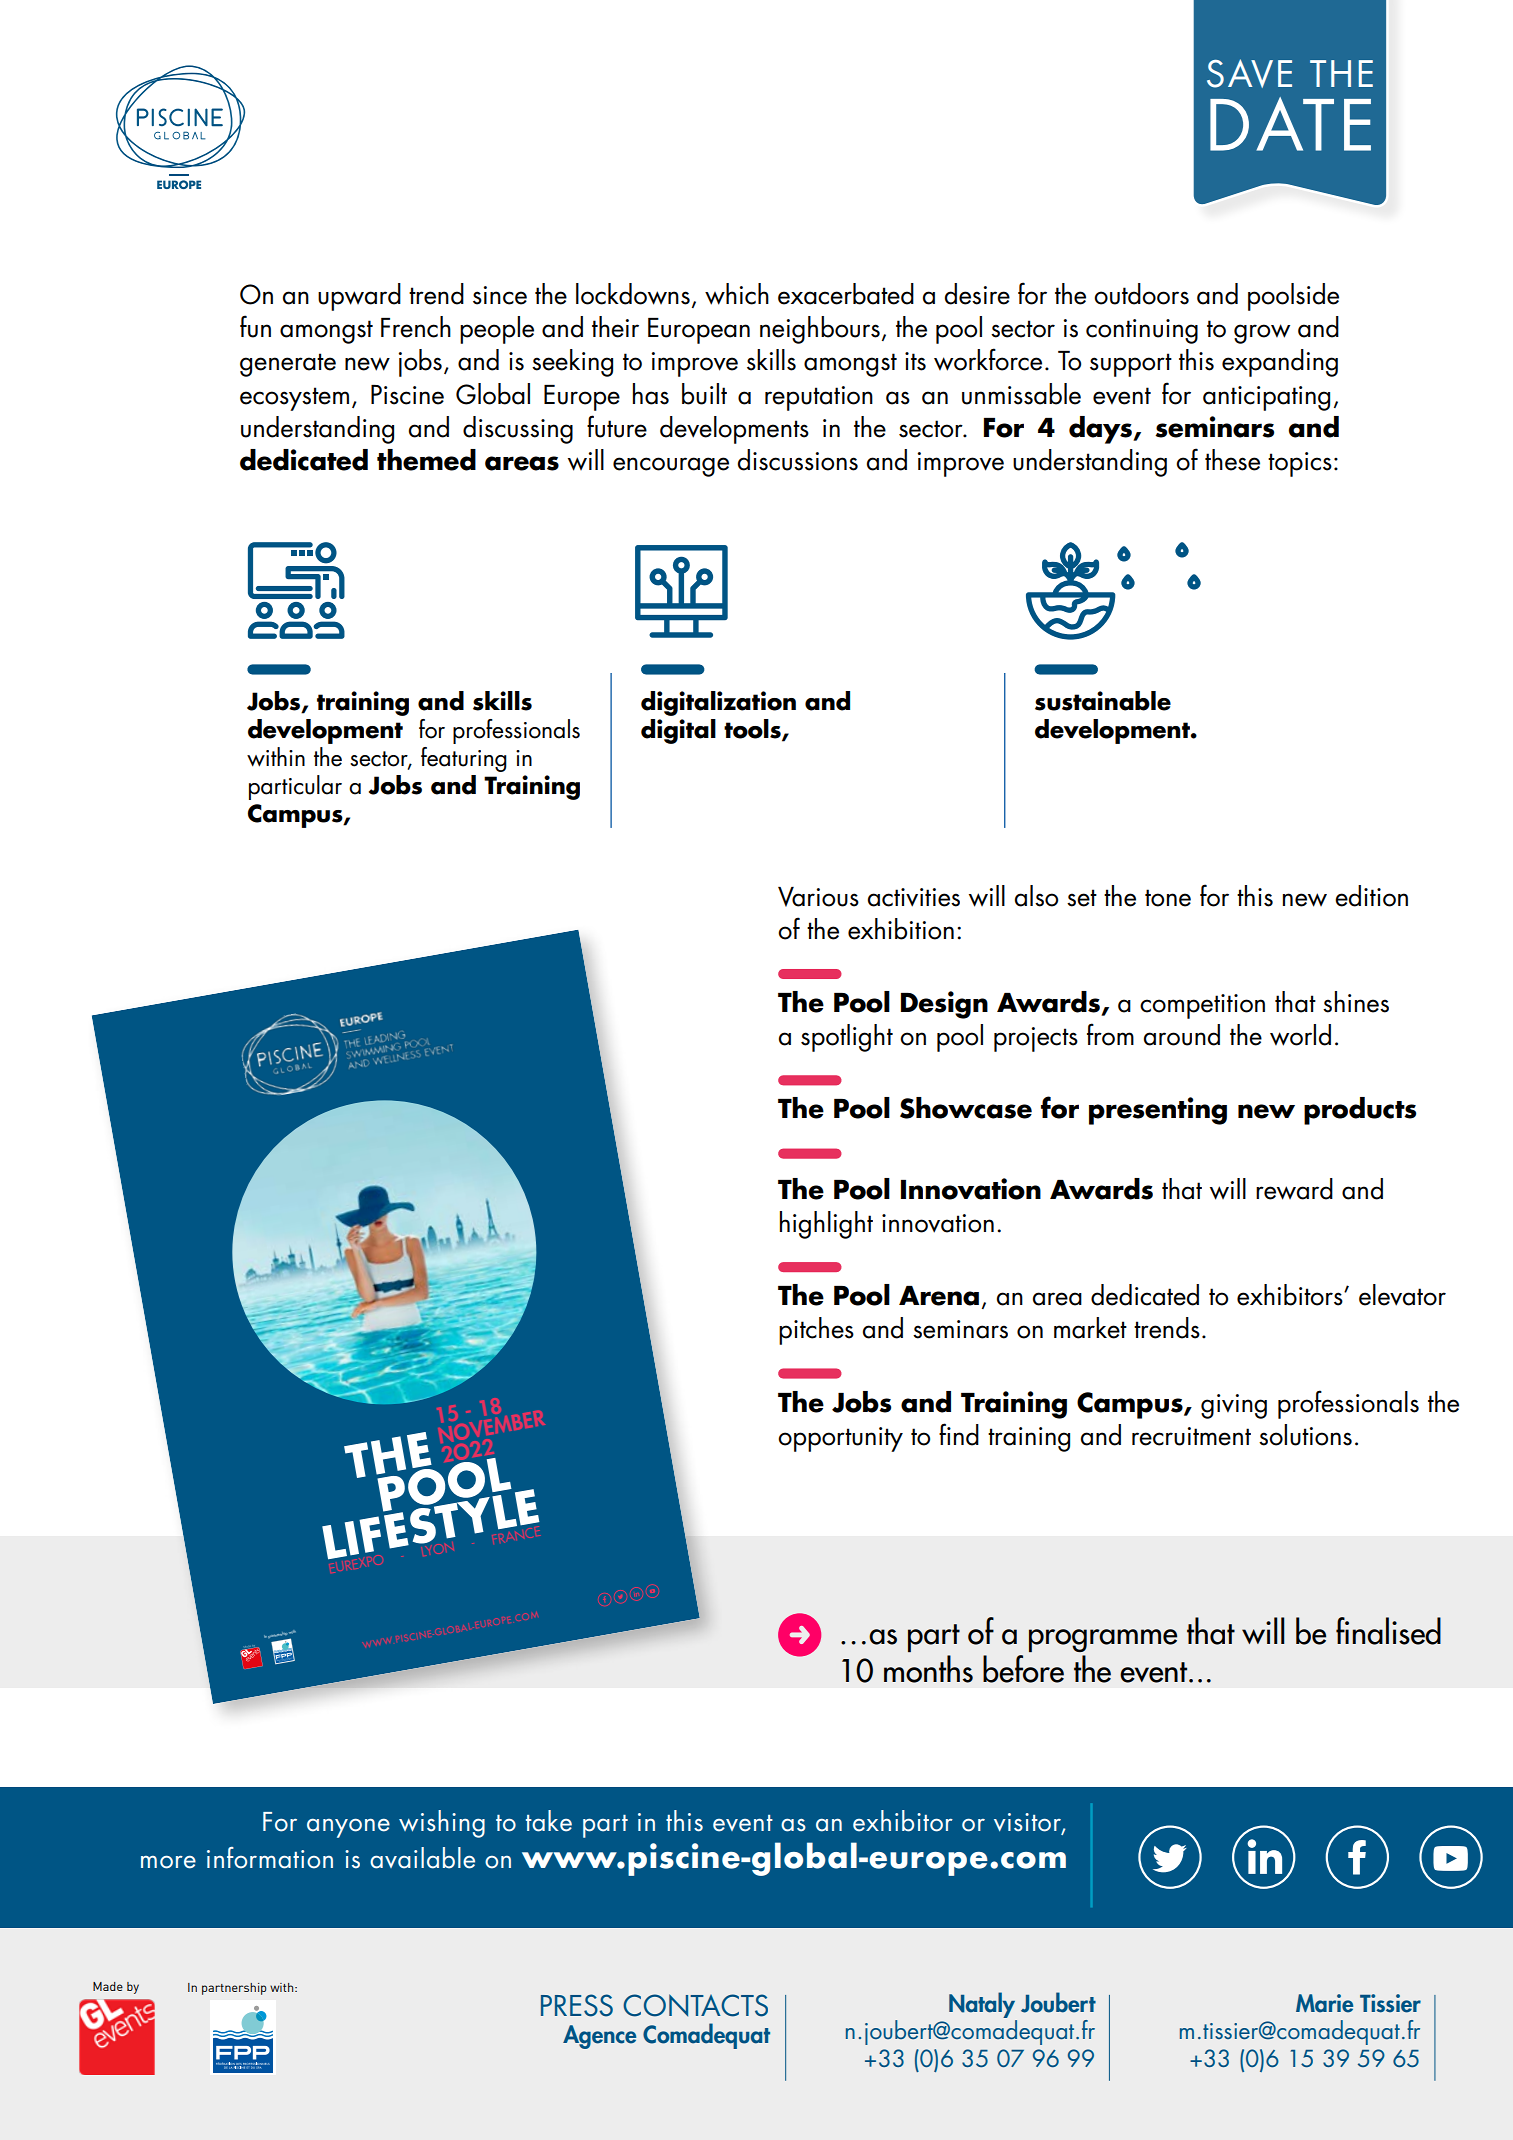 Image resolution: width=1513 pixels, height=2140 pixels. Describe the element at coordinates (1234, 1406) in the screenshot. I see `giving` at that location.
